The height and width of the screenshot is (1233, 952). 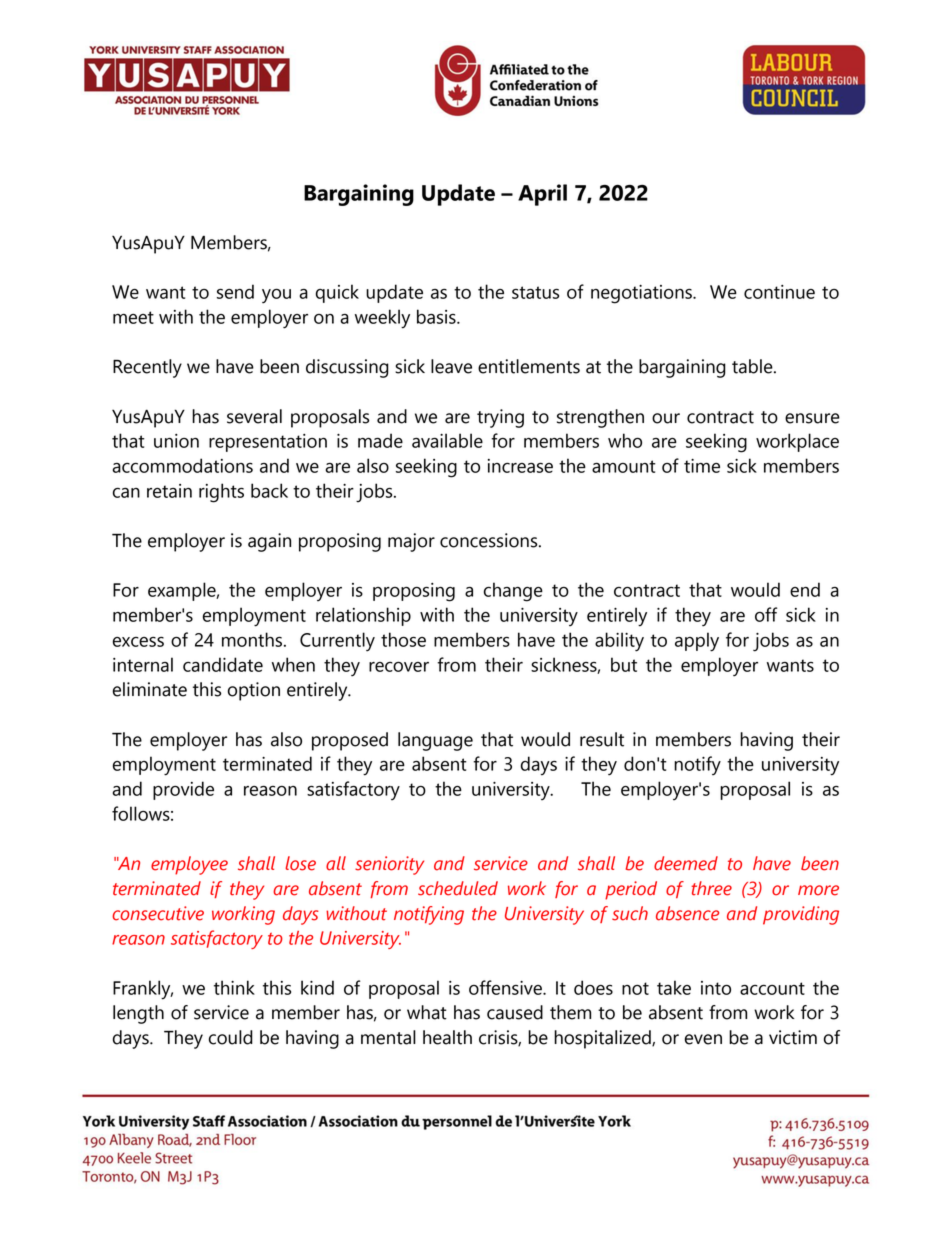 I want to click on apply, so click(x=697, y=642).
